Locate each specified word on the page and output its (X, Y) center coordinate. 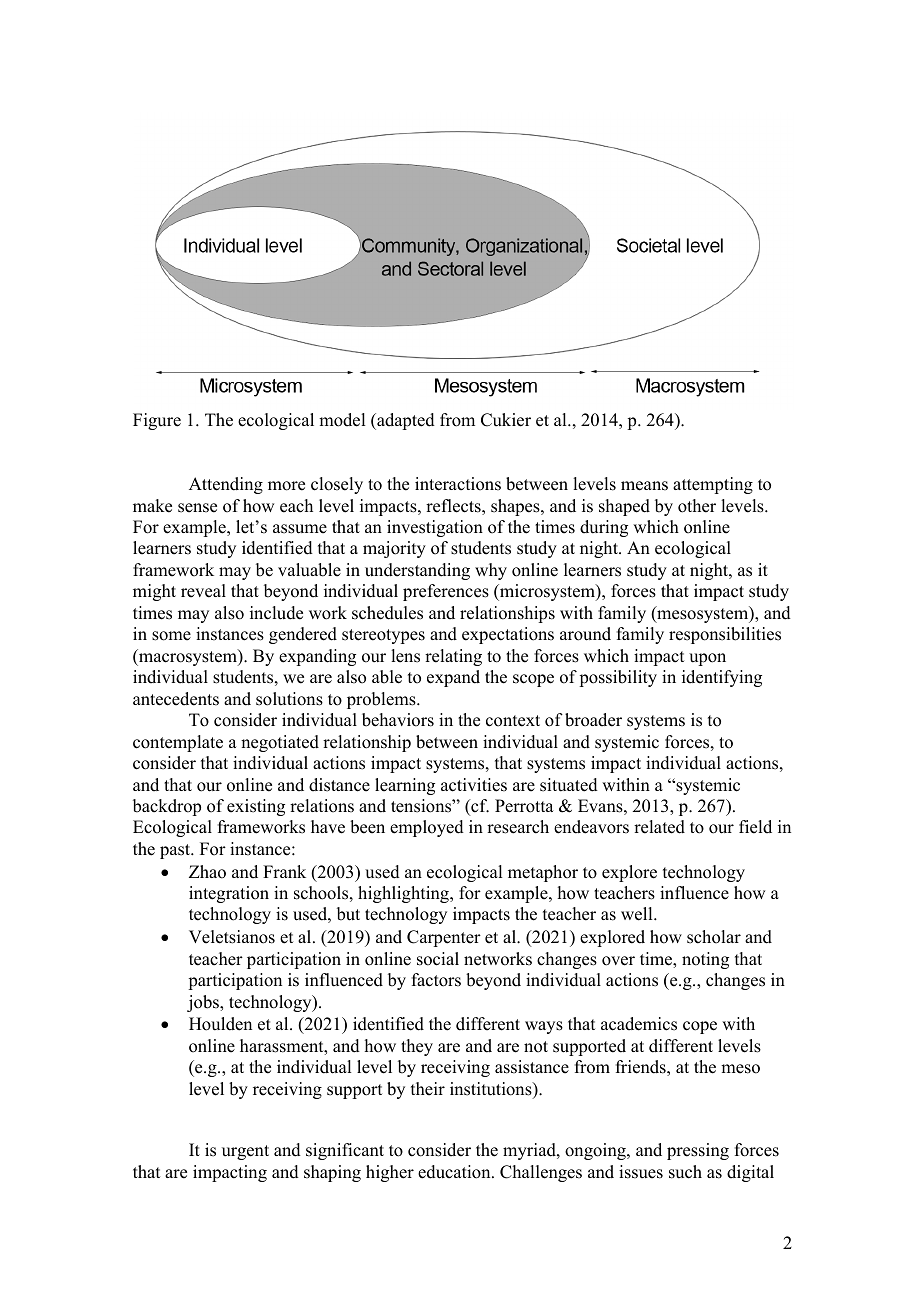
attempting (713, 485)
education (455, 1172)
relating (453, 657)
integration (229, 894)
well (638, 914)
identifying (722, 678)
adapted (405, 421)
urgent (245, 1152)
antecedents (176, 699)
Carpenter (444, 938)
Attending (226, 485)
